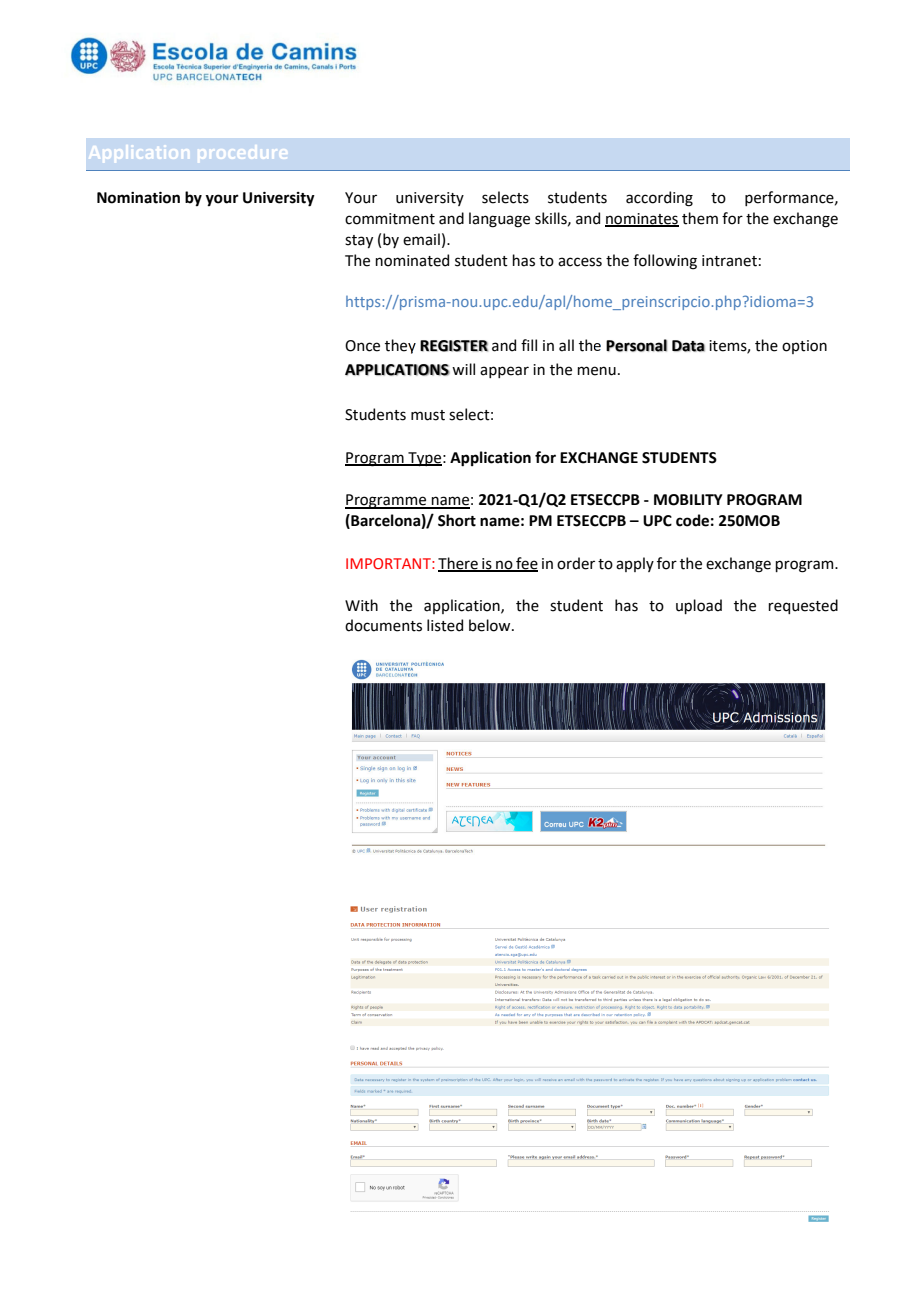 Image resolution: width=924 pixels, height=1308 pixels. Describe the element at coordinates (457, 520) in the document. I see `Short` at that location.
